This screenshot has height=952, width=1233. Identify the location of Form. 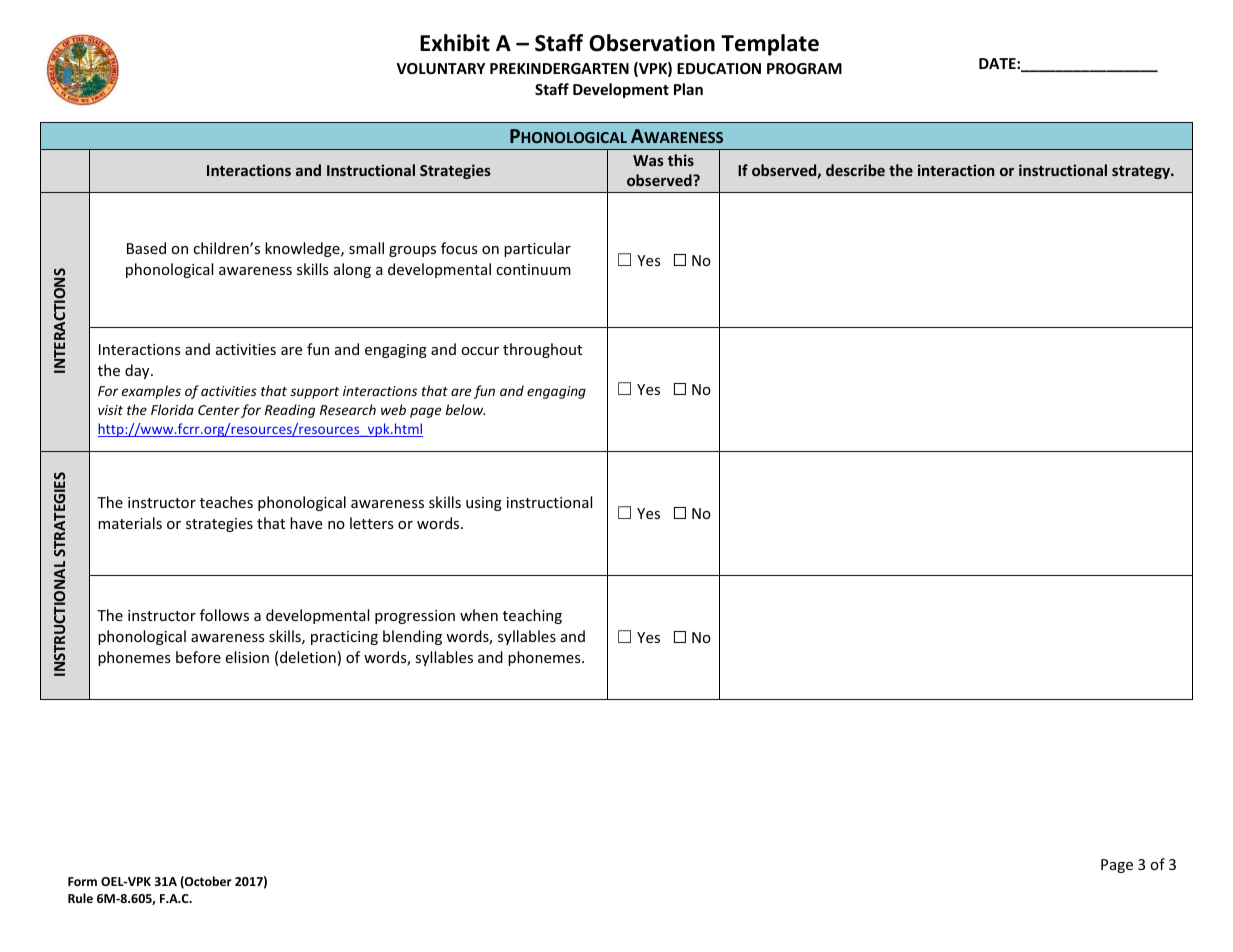
(82, 881).
